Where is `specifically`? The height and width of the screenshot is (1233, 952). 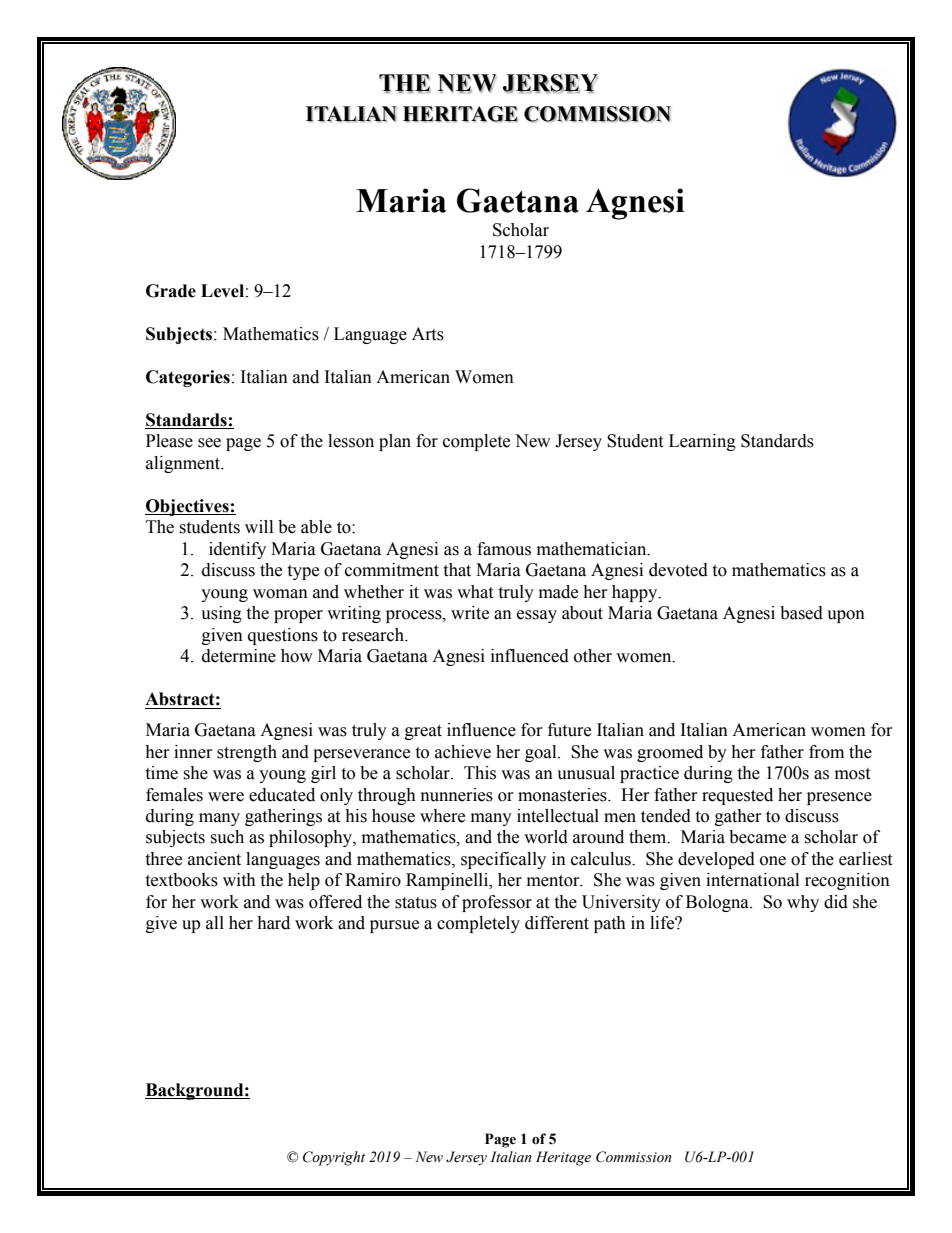 specifically is located at coordinates (503, 860).
